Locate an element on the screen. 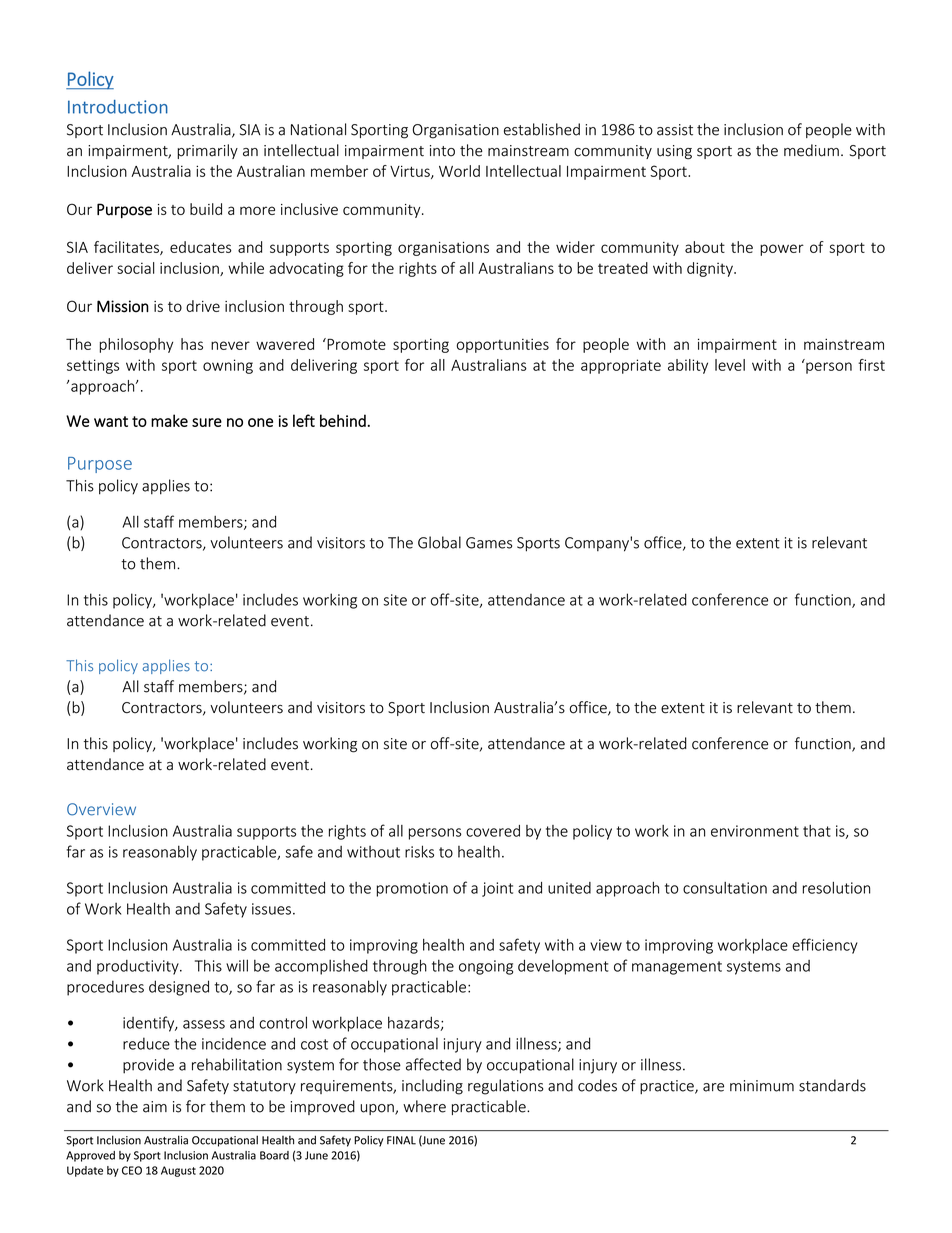 Image resolution: width=952 pixels, height=1233 pixels. Global is located at coordinates (439, 542).
